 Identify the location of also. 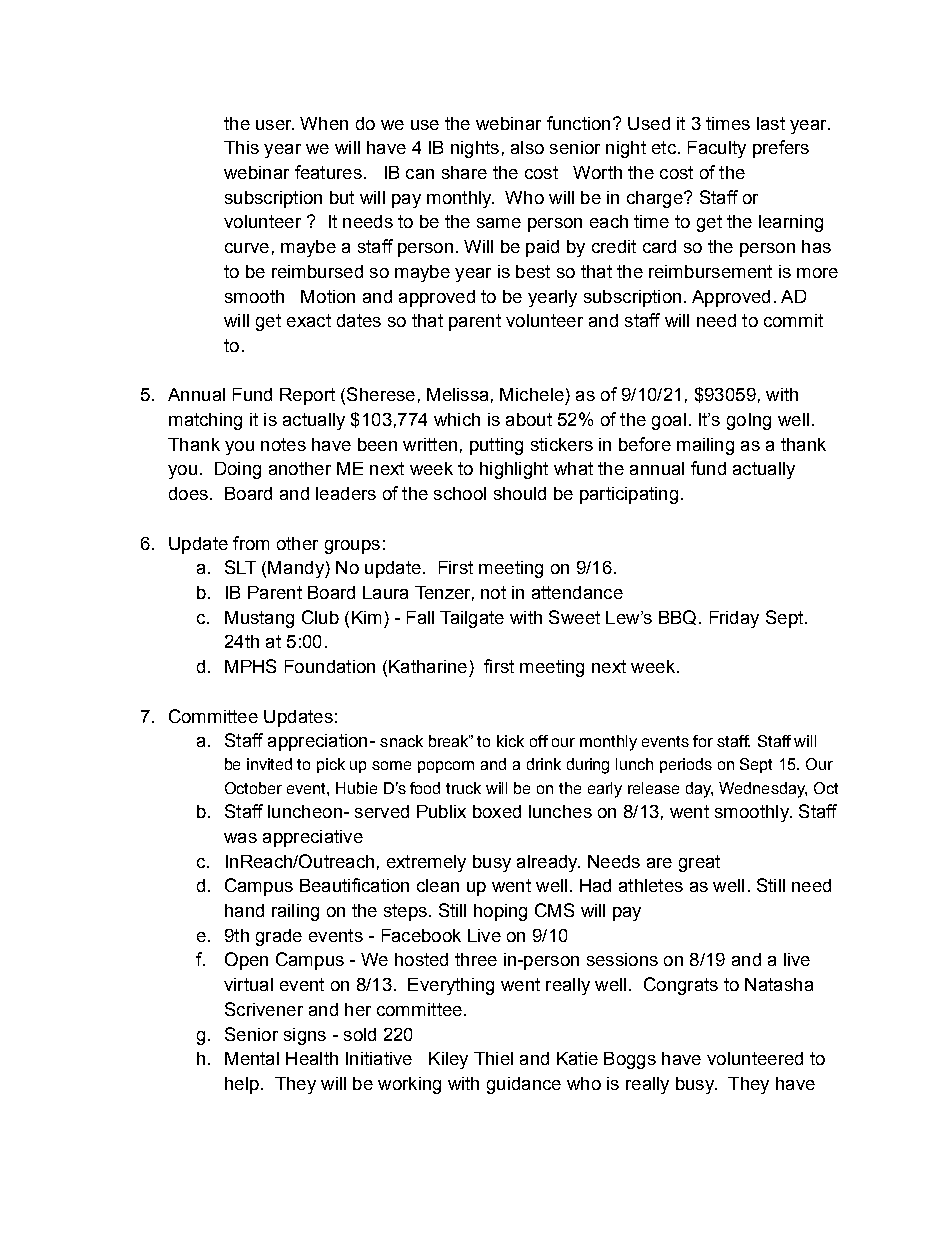
(527, 147).
